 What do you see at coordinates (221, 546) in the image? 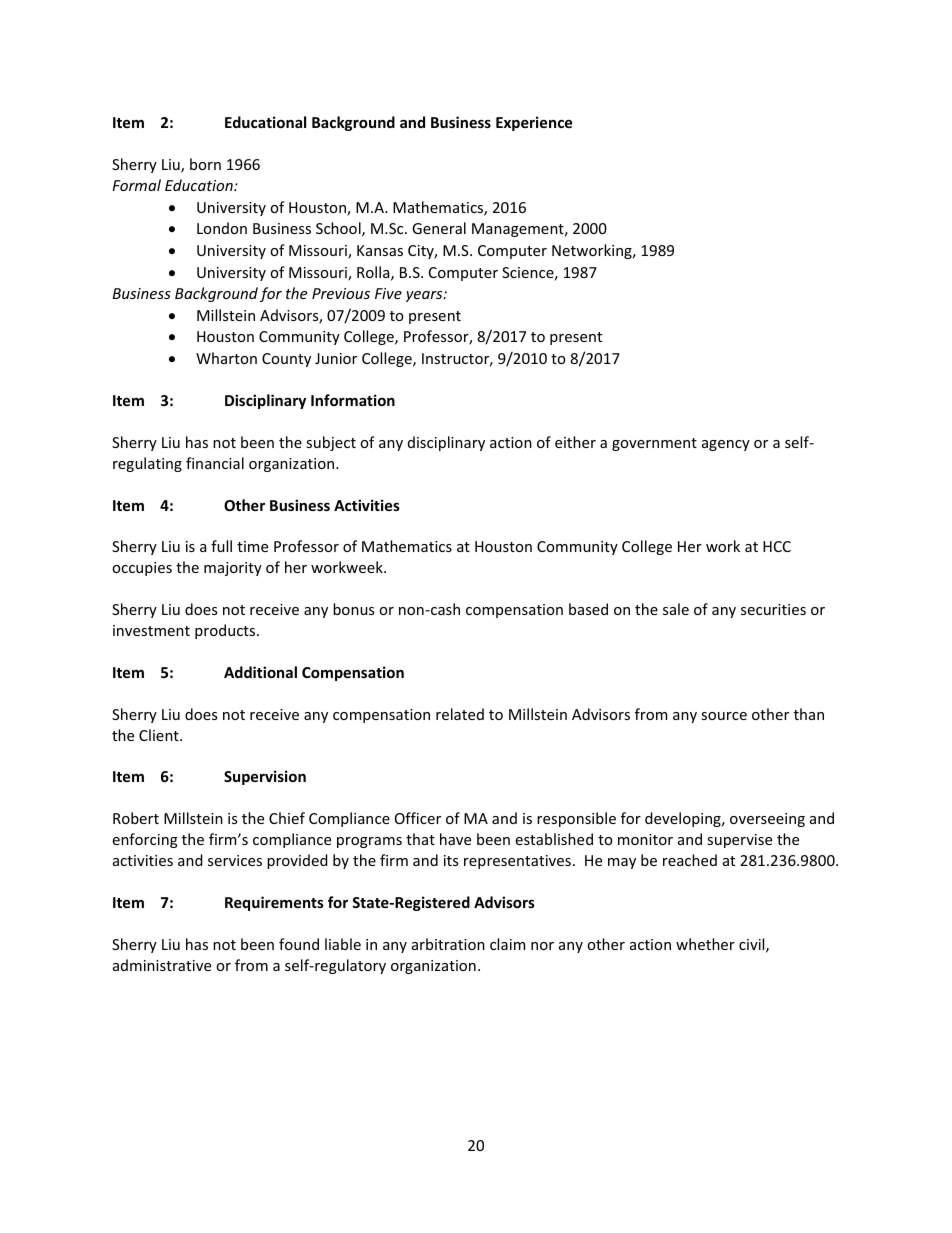
I see `full` at bounding box center [221, 546].
